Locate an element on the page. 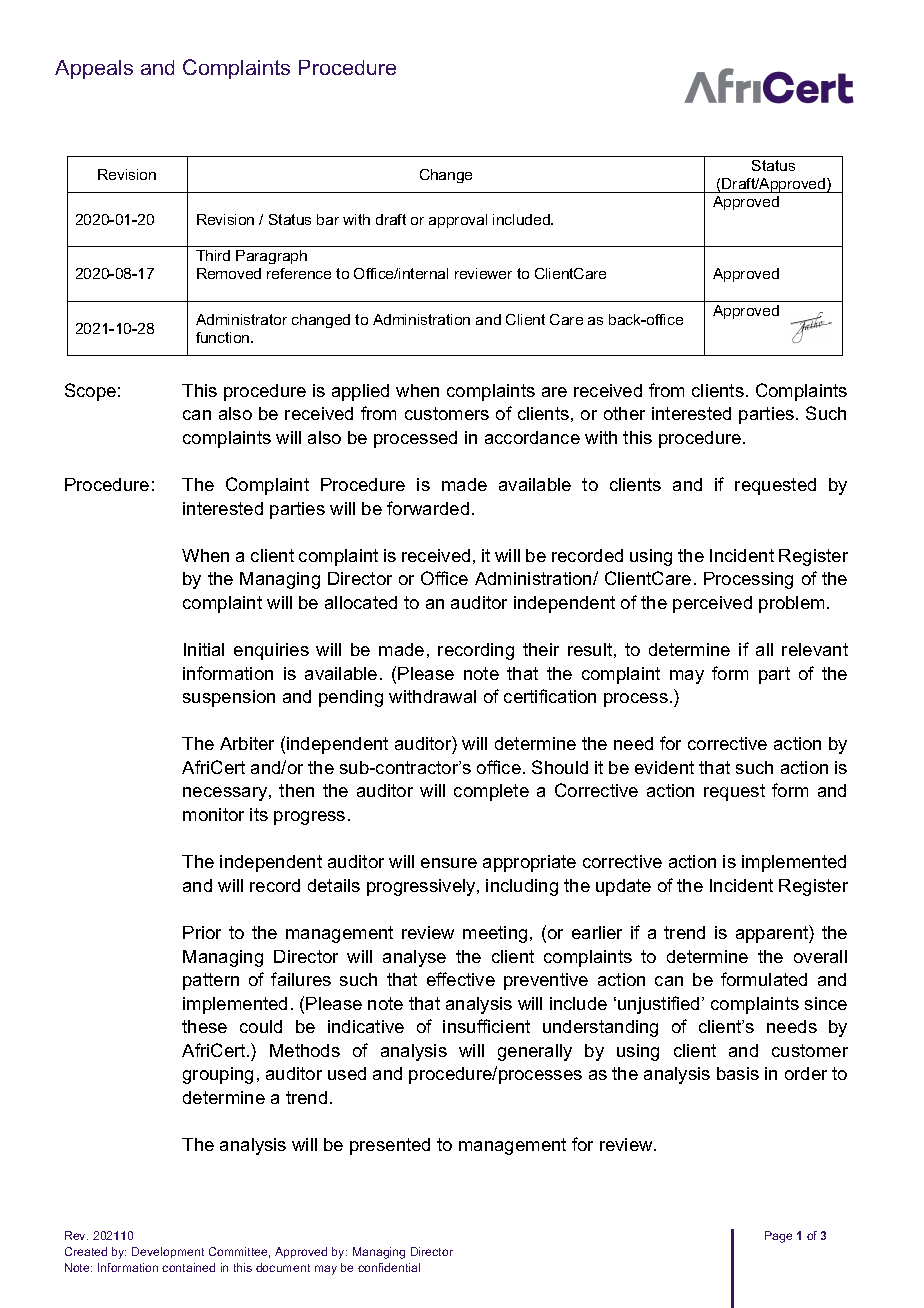 Image resolution: width=924 pixels, height=1308 pixels. evident is located at coordinates (664, 767).
